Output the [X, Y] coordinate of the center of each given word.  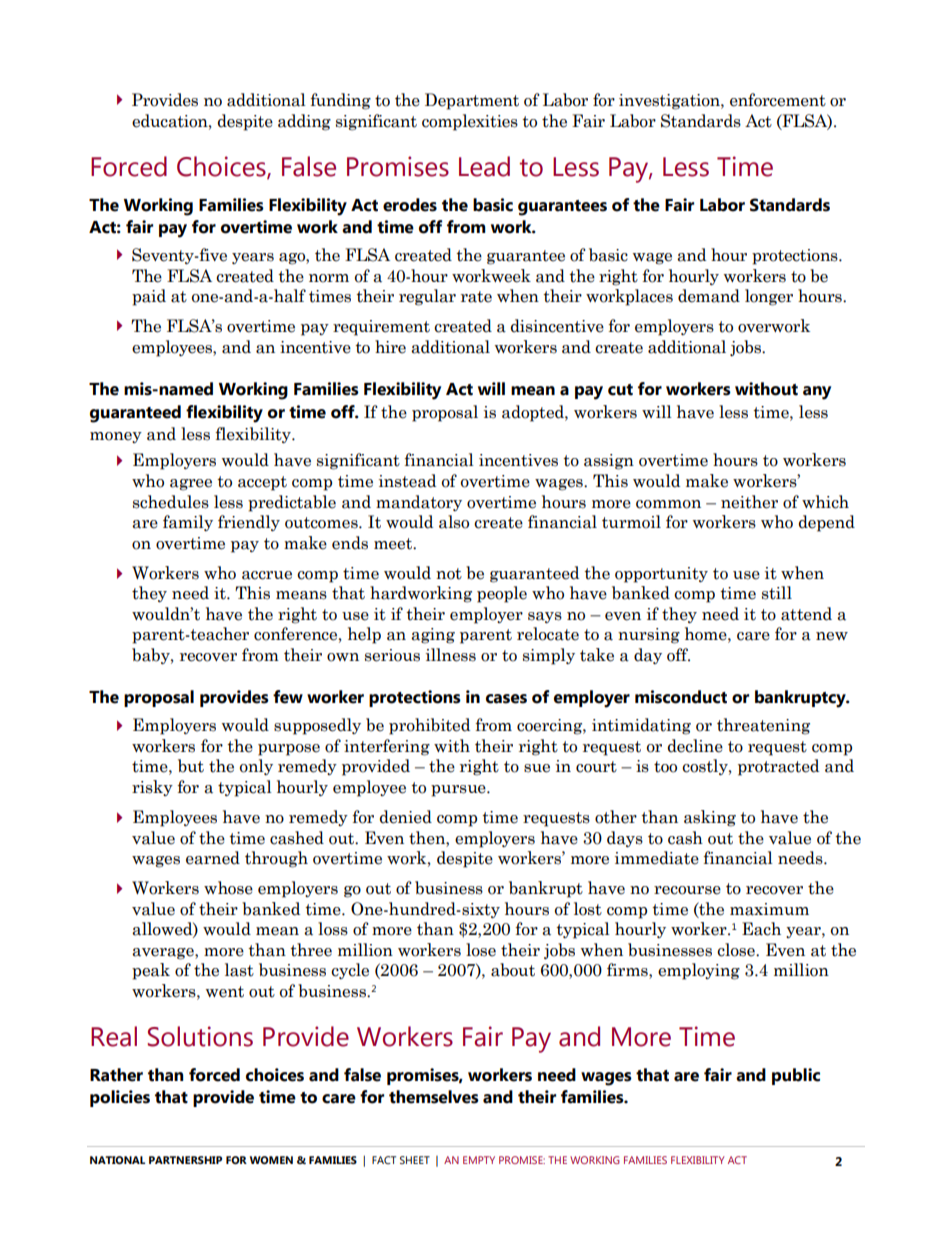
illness [451, 655]
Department [472, 101]
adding [304, 122]
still [777, 593]
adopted [534, 413]
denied [406, 817]
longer [769, 297]
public [796, 1076]
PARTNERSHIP [185, 1160]
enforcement [778, 100]
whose [228, 888]
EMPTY [479, 1160]
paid [149, 297]
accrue [267, 575]
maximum [769, 909]
